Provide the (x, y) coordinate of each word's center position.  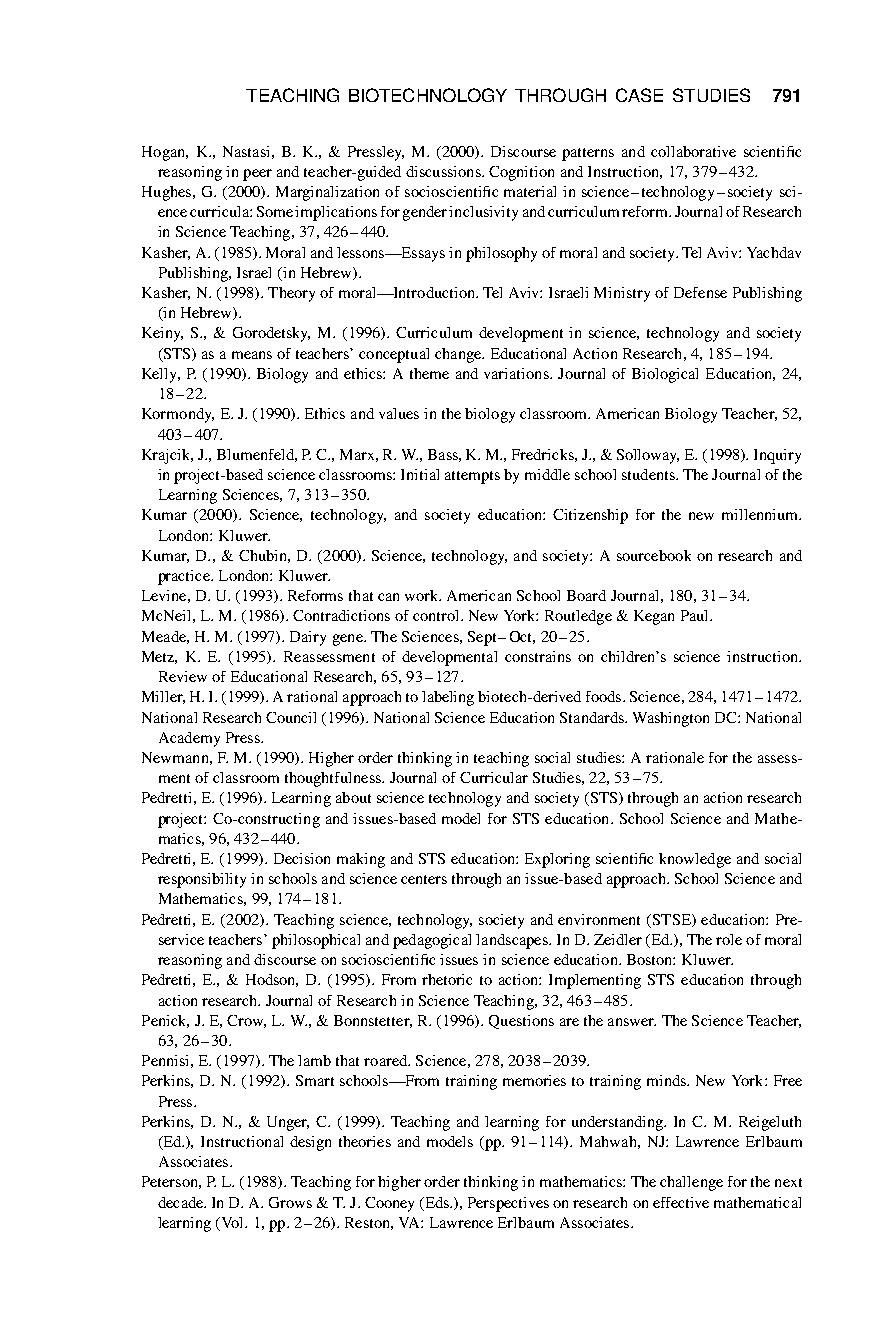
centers (424, 879)
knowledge (695, 860)
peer (257, 175)
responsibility (202, 880)
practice (185, 577)
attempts (472, 477)
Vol (232, 1222)
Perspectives (508, 1204)
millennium (761, 514)
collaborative (693, 151)
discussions (444, 171)
